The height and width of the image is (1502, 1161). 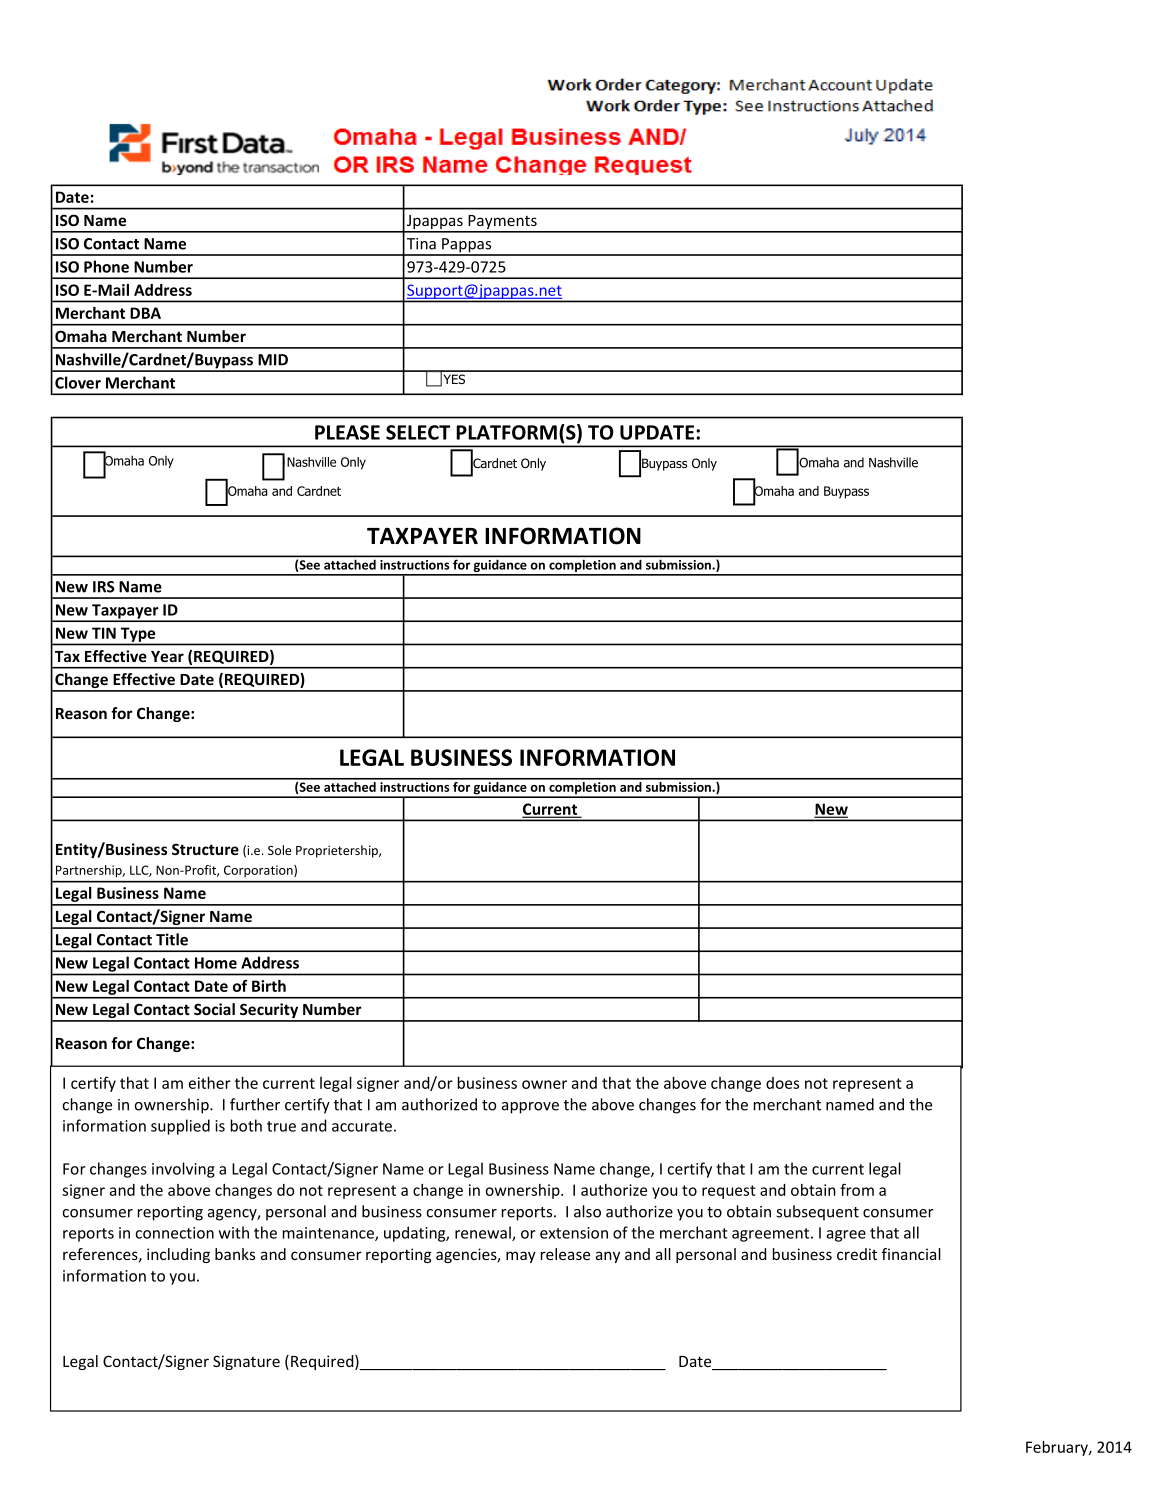 What do you see at coordinates (104, 587) in the image?
I see `IRS` at bounding box center [104, 587].
